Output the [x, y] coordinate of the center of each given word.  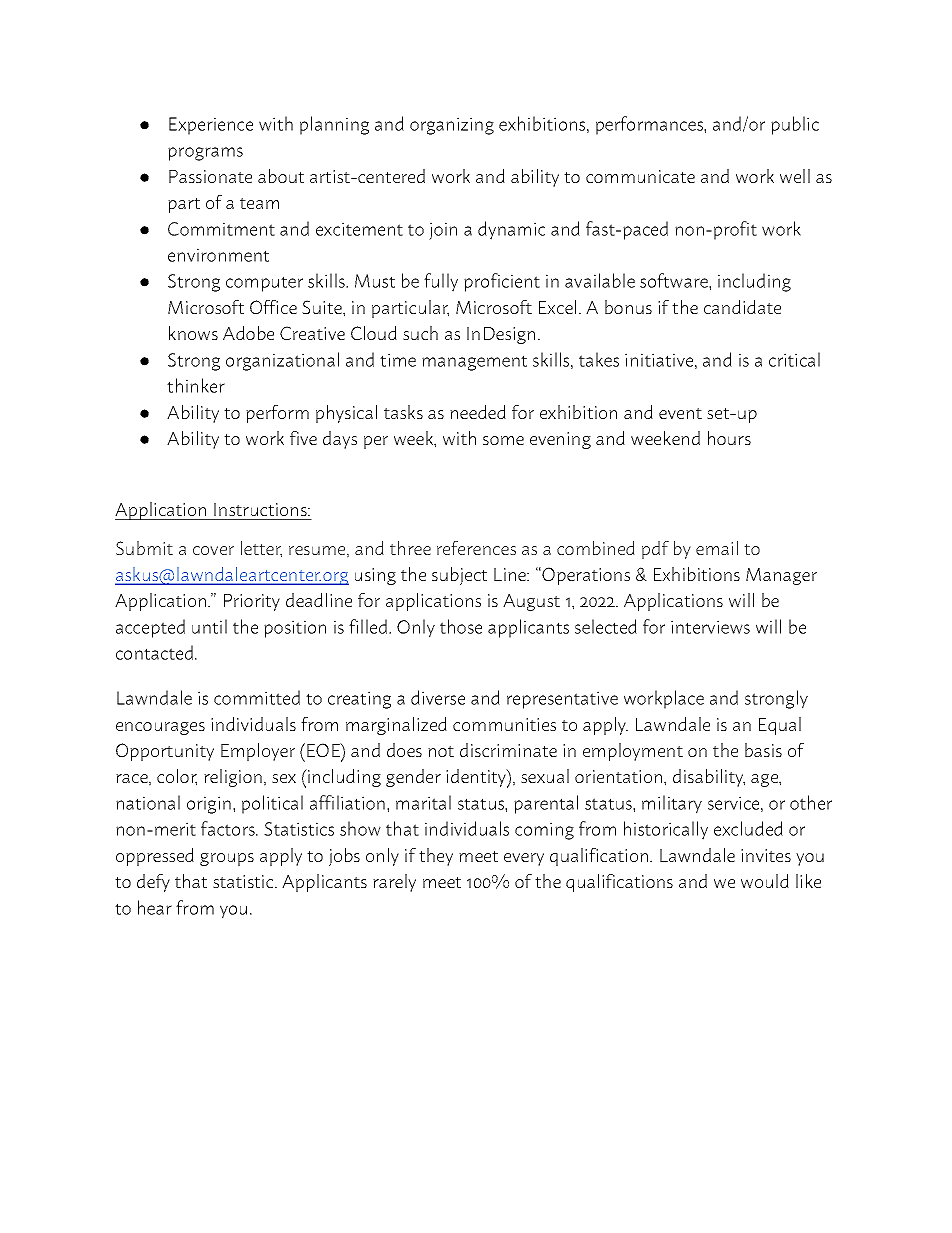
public [795, 125]
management [474, 363]
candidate [742, 307]
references [476, 548]
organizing [452, 126]
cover [213, 550]
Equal [780, 726]
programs [205, 154]
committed [257, 697]
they [436, 857]
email [717, 548]
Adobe [248, 333]
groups [227, 859]
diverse [438, 697]
